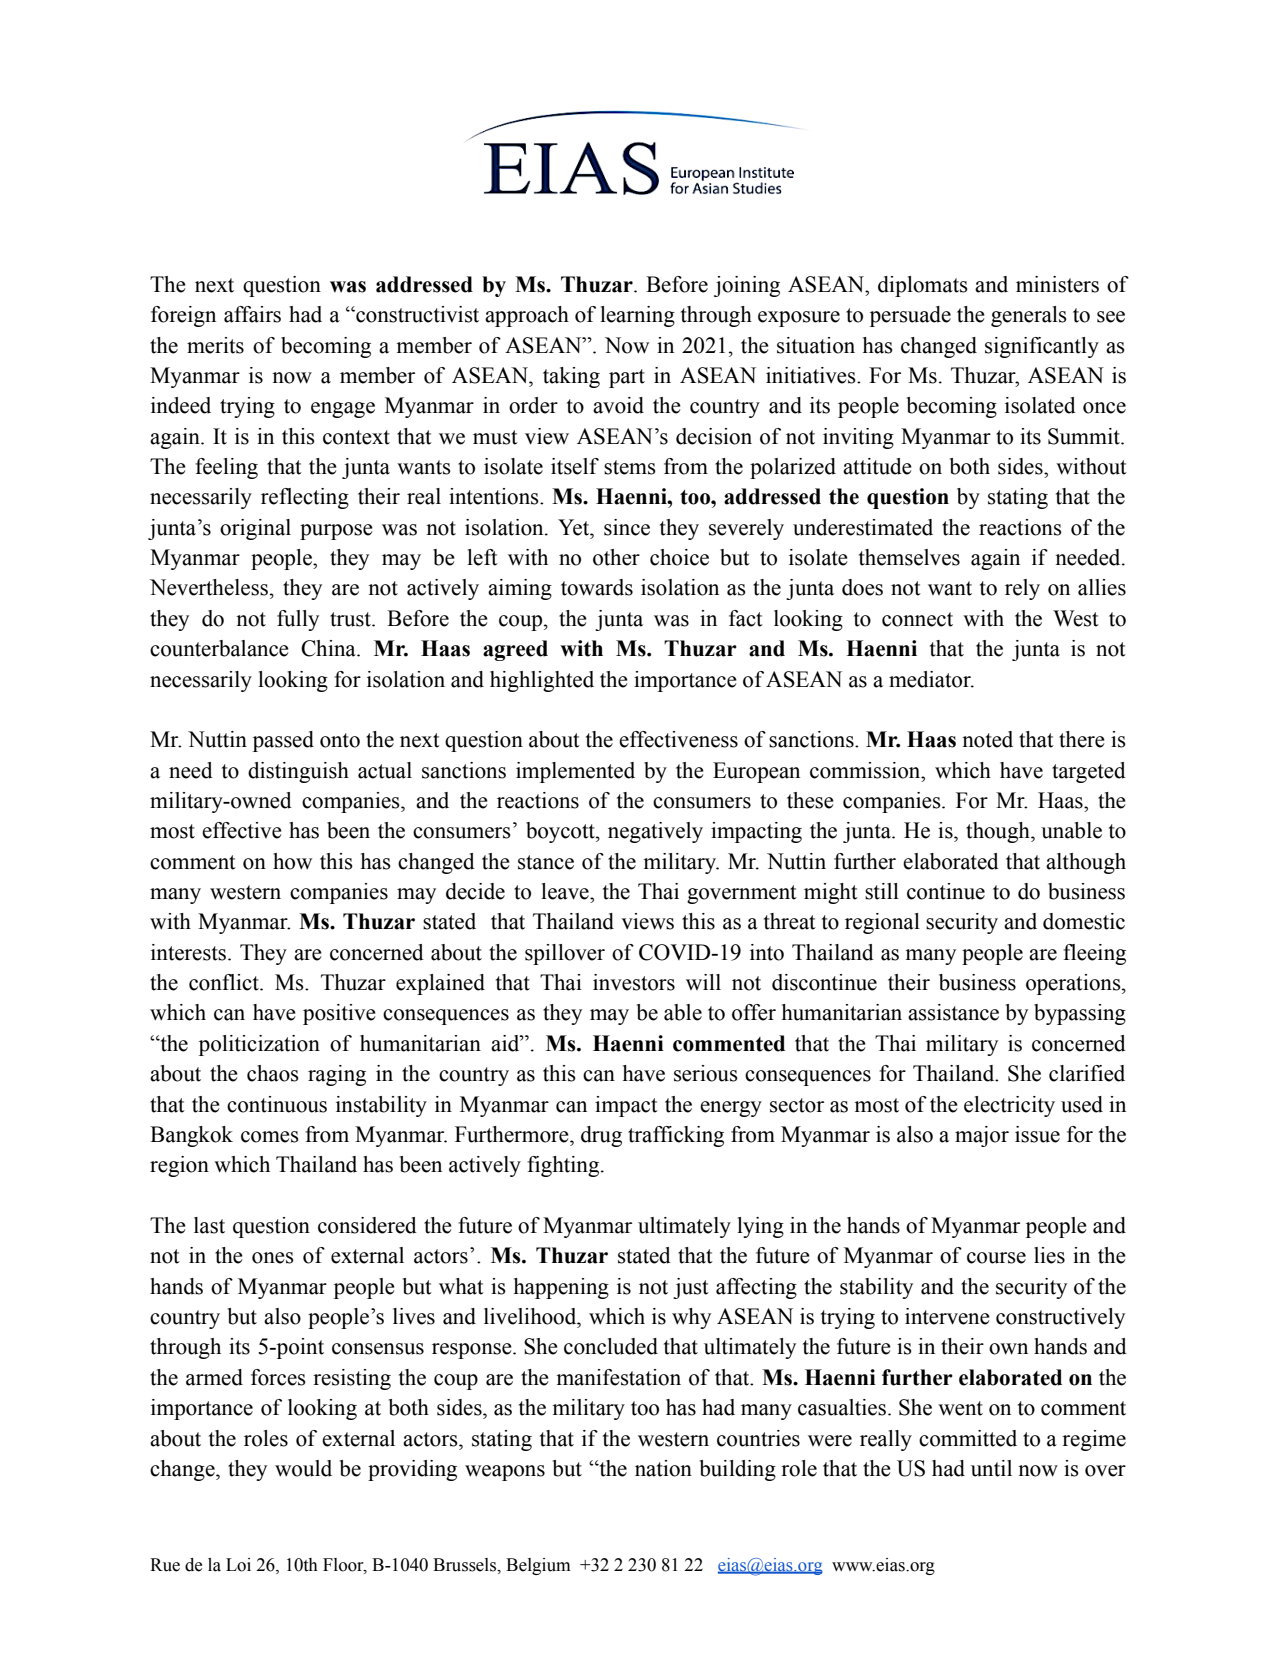 The image size is (1277, 1653). Describe the element at coordinates (1084, 921) in the screenshot. I see `domestic` at that location.
